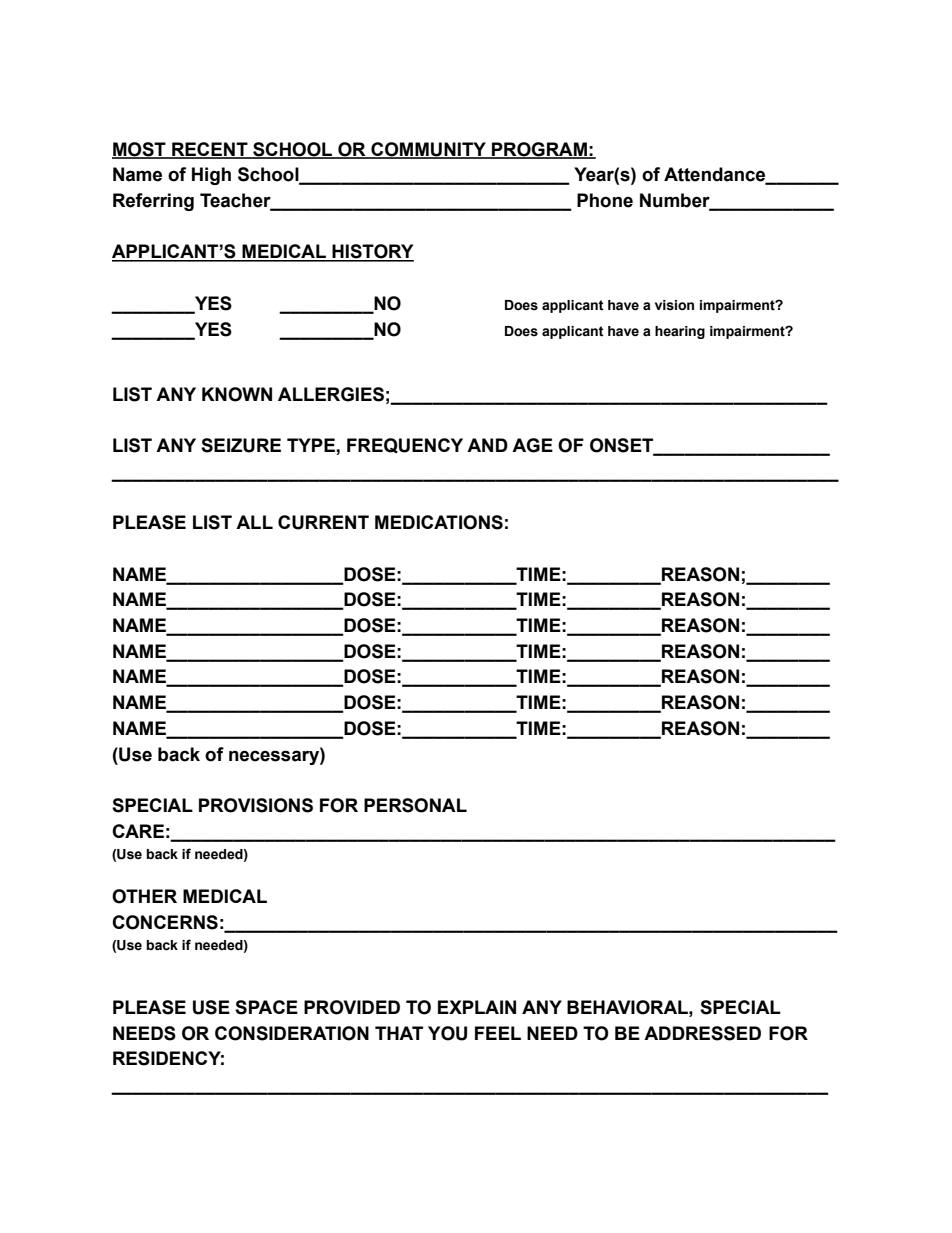 This document has height=1233, width=952. Describe the element at coordinates (237, 394) in the document. I see `KNOWN` at that location.
